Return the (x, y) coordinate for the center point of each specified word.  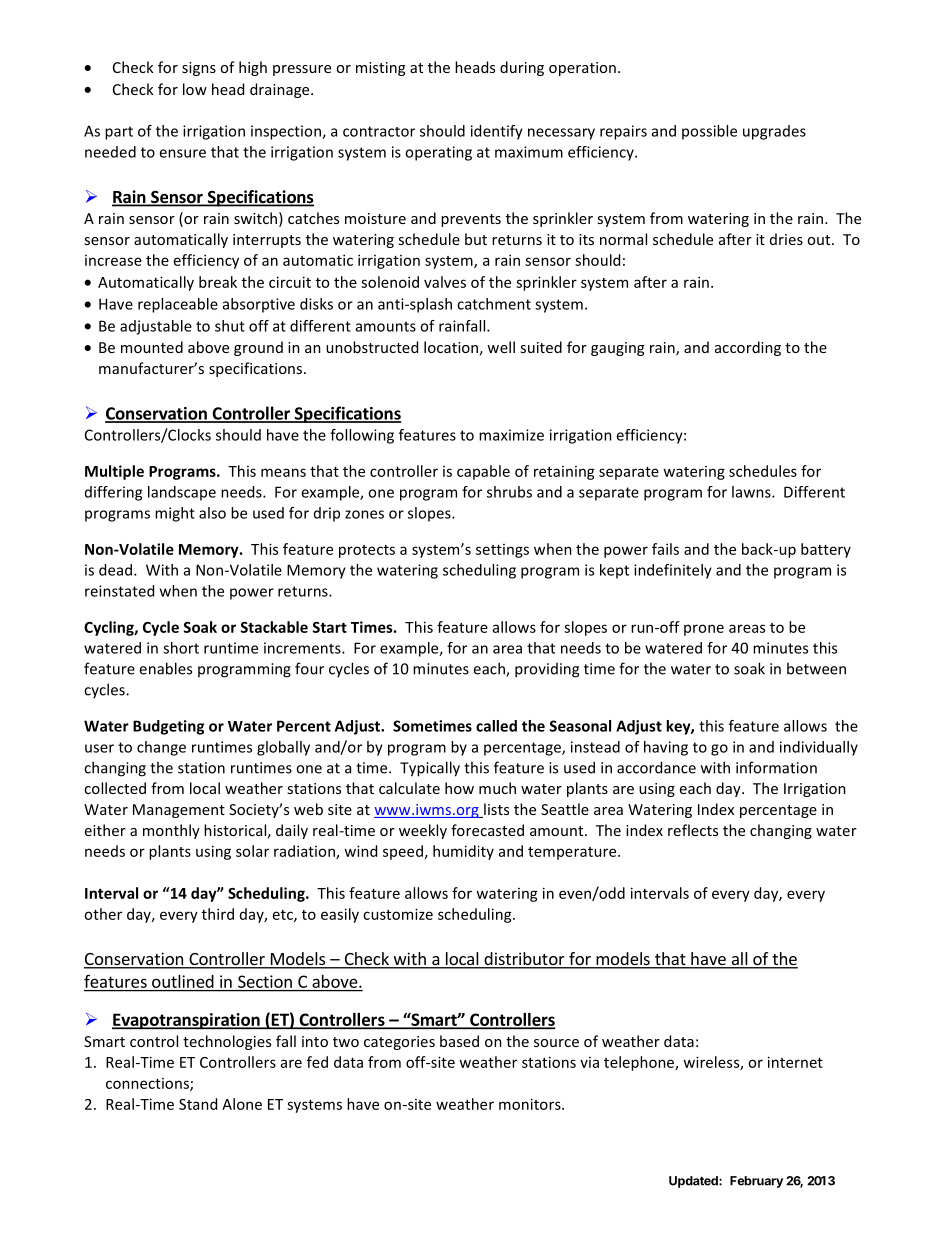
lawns (752, 492)
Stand (198, 1104)
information (776, 767)
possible (709, 132)
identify (497, 132)
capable (483, 472)
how (459, 788)
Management (179, 811)
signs (199, 69)
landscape (182, 493)
